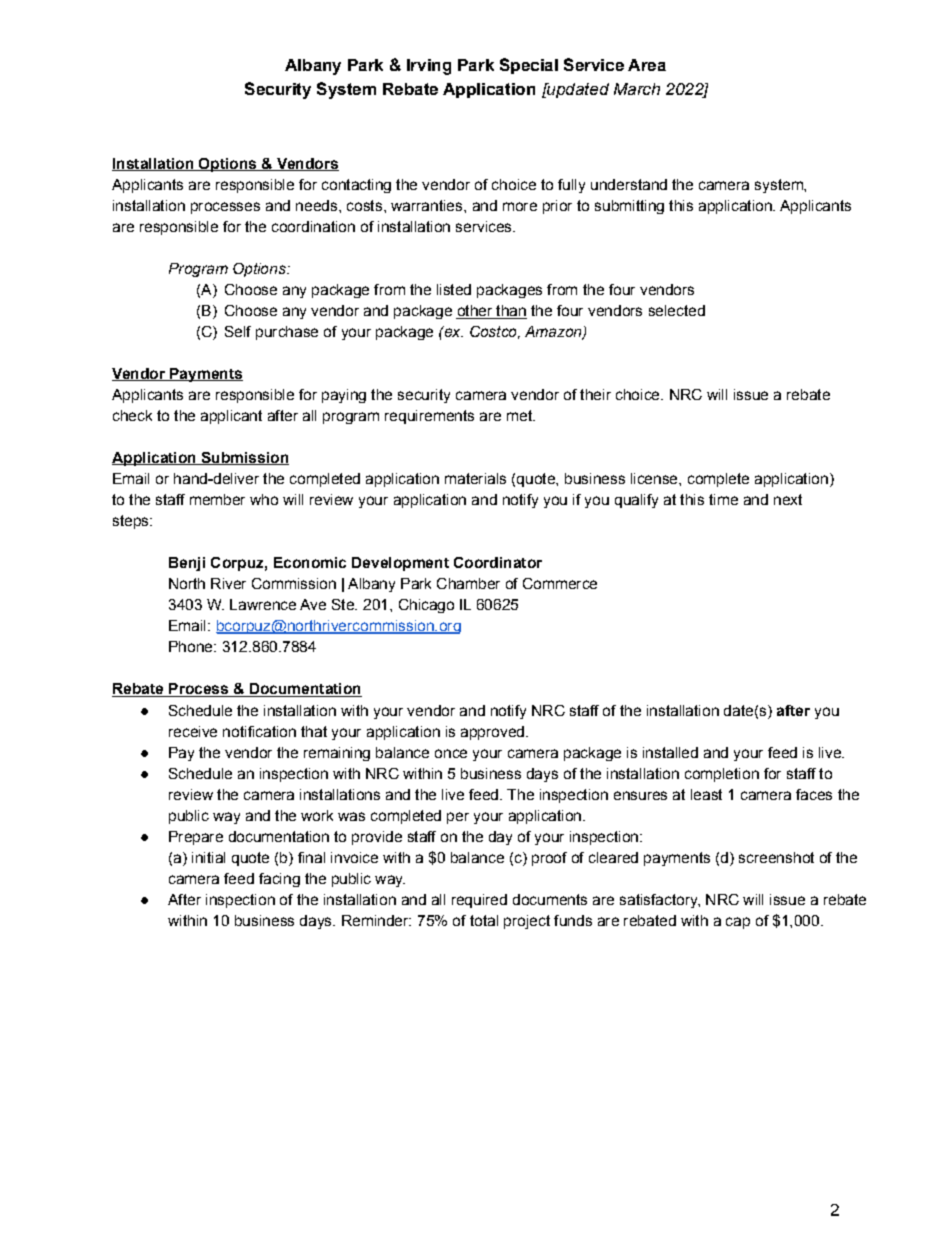 The image size is (952, 1233). I want to click on required, so click(479, 901).
